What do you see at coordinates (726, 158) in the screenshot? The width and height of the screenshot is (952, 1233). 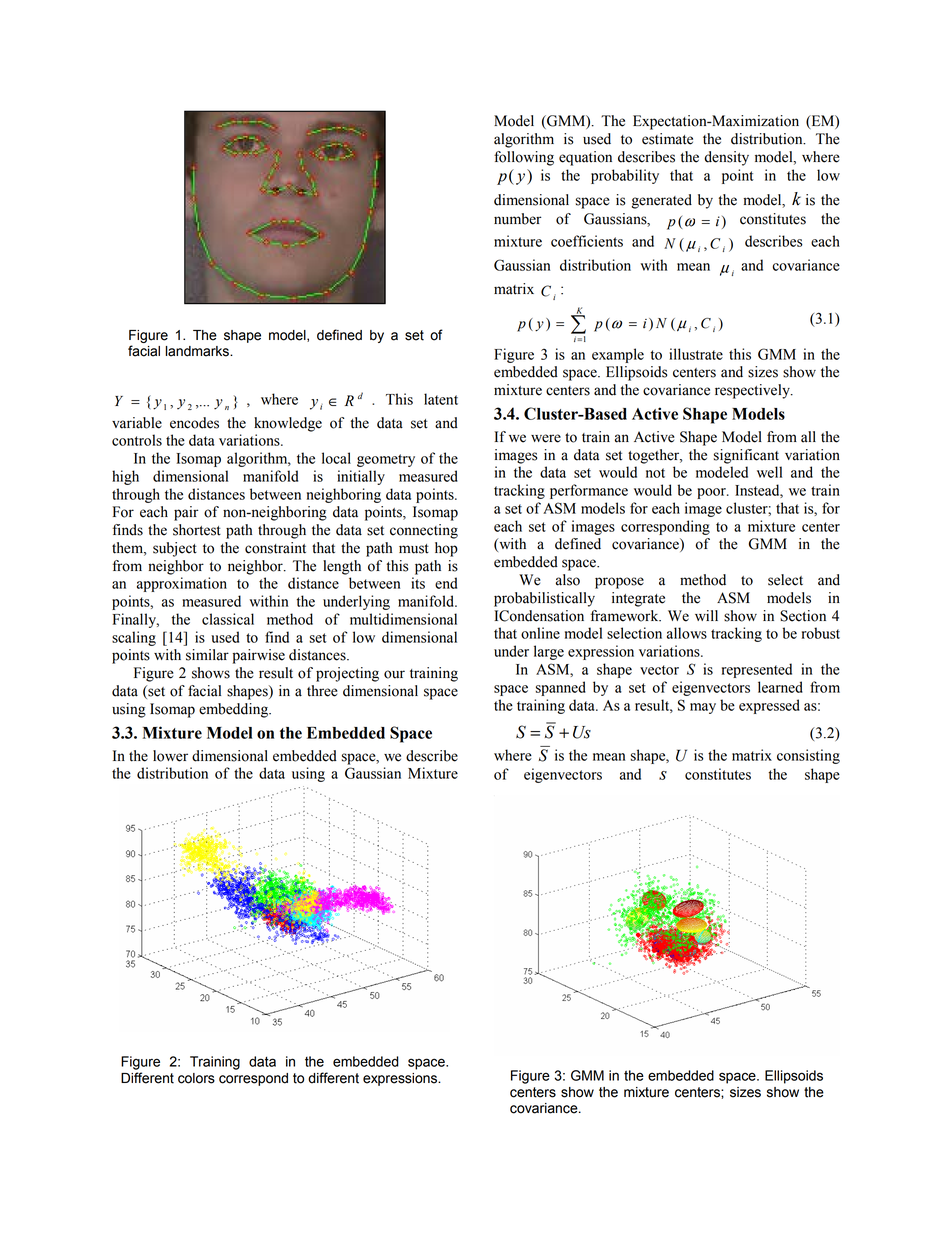 I see `density` at bounding box center [726, 158].
